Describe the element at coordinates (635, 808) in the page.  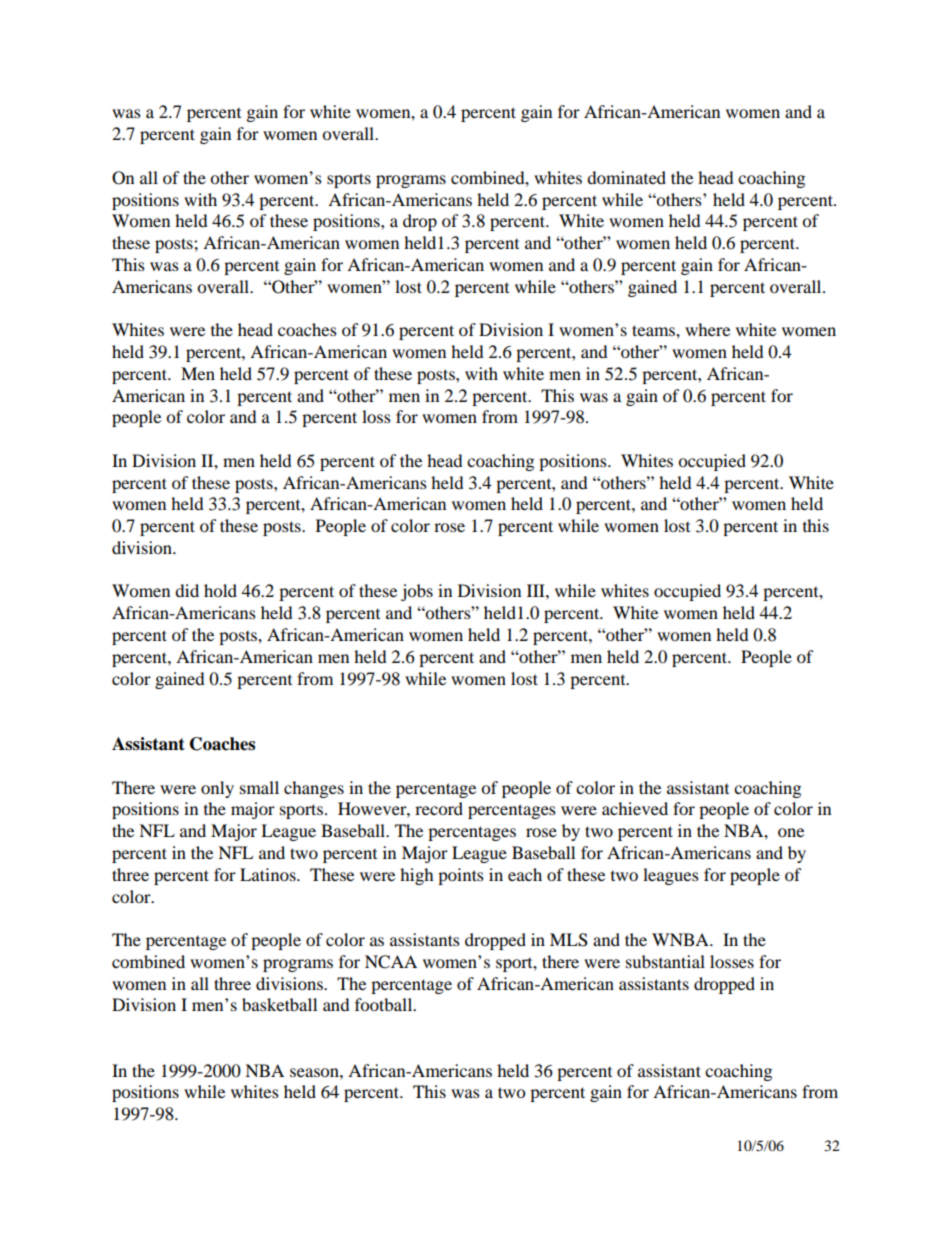
I see `achieved` at that location.
